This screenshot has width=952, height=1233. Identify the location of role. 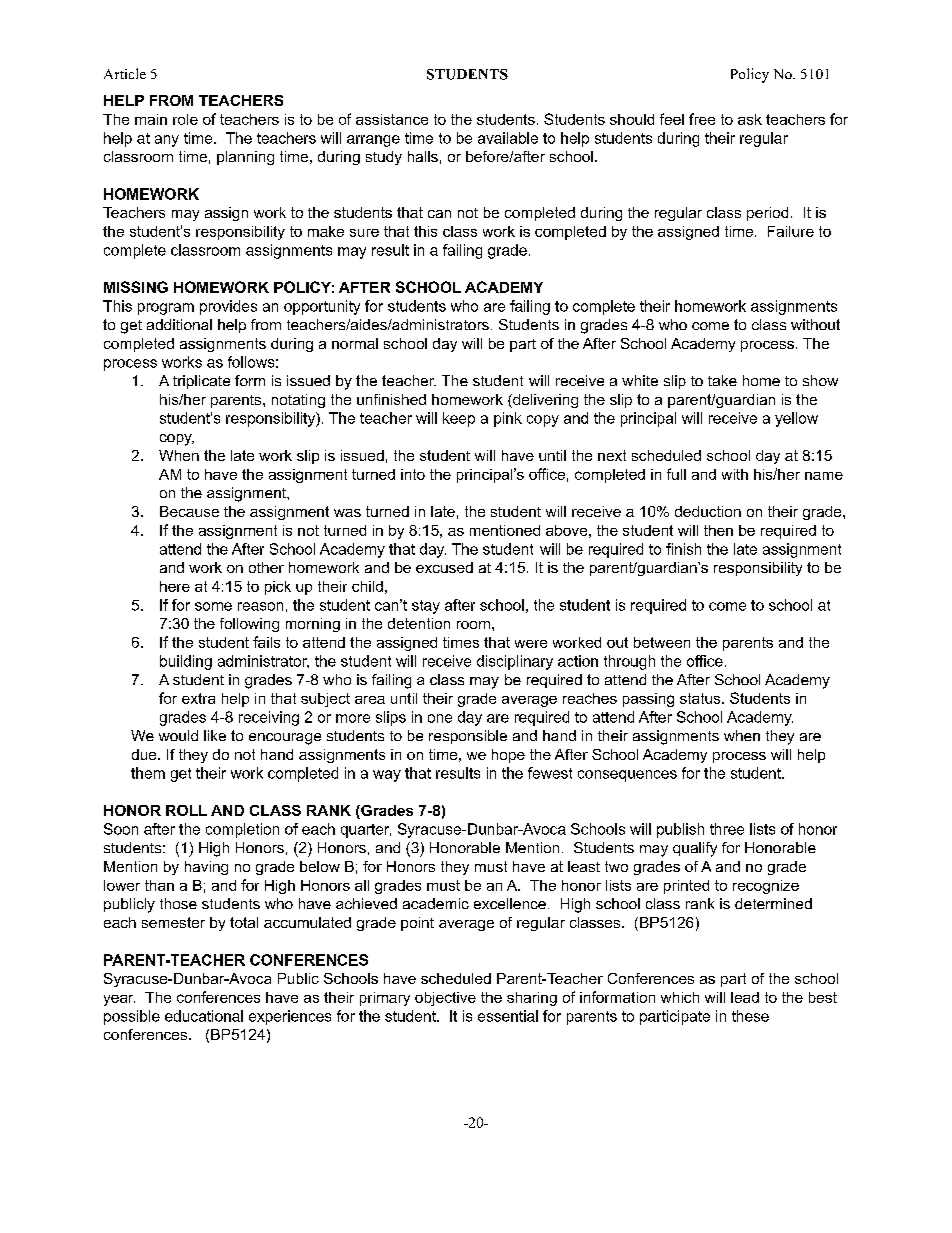
(185, 119).
